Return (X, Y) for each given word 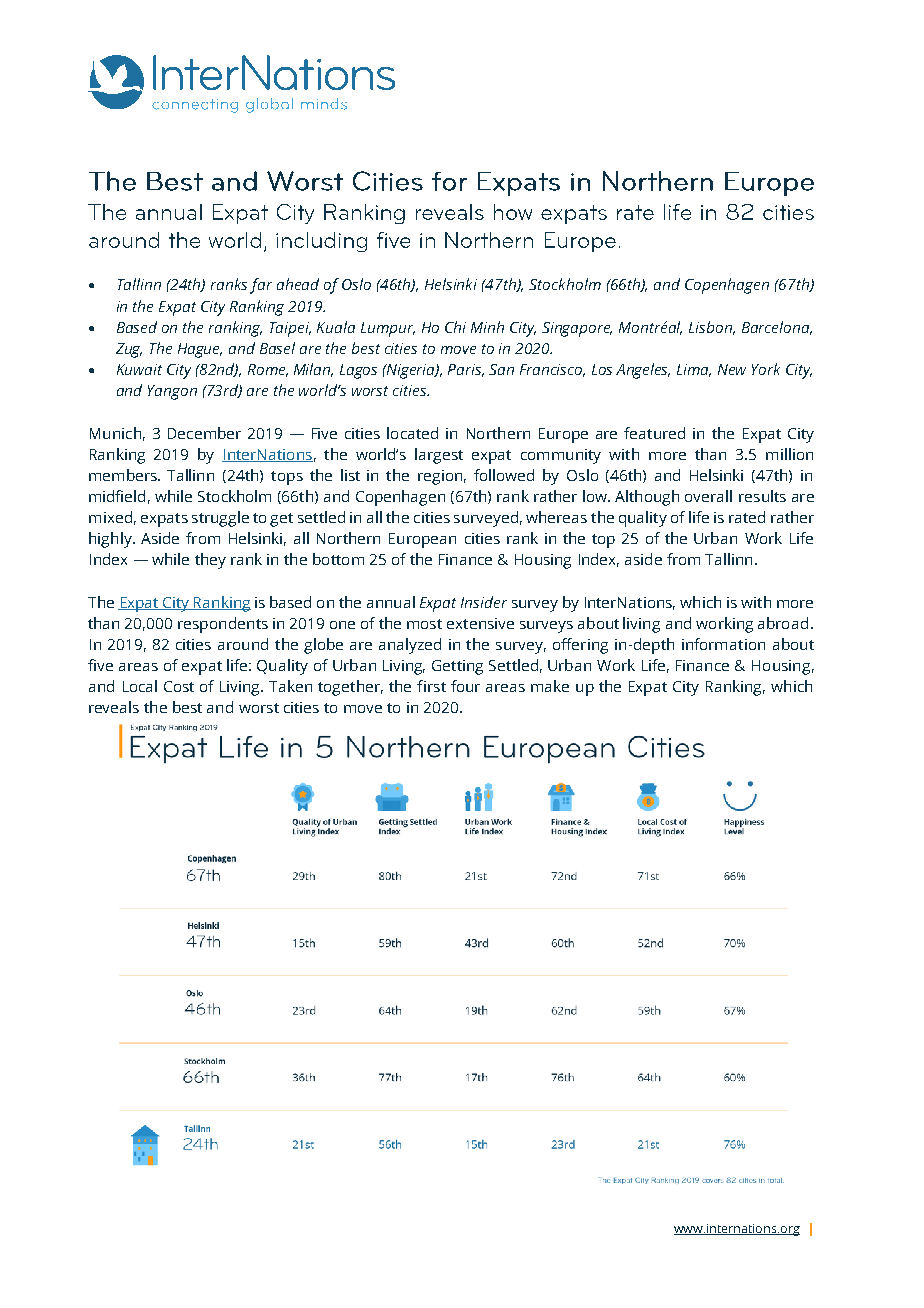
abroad (783, 623)
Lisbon (712, 328)
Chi (455, 327)
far (261, 286)
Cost (179, 686)
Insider (484, 602)
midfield (117, 496)
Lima (694, 370)
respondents (223, 625)
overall (708, 496)
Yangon (172, 392)
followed (504, 475)
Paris (466, 370)
